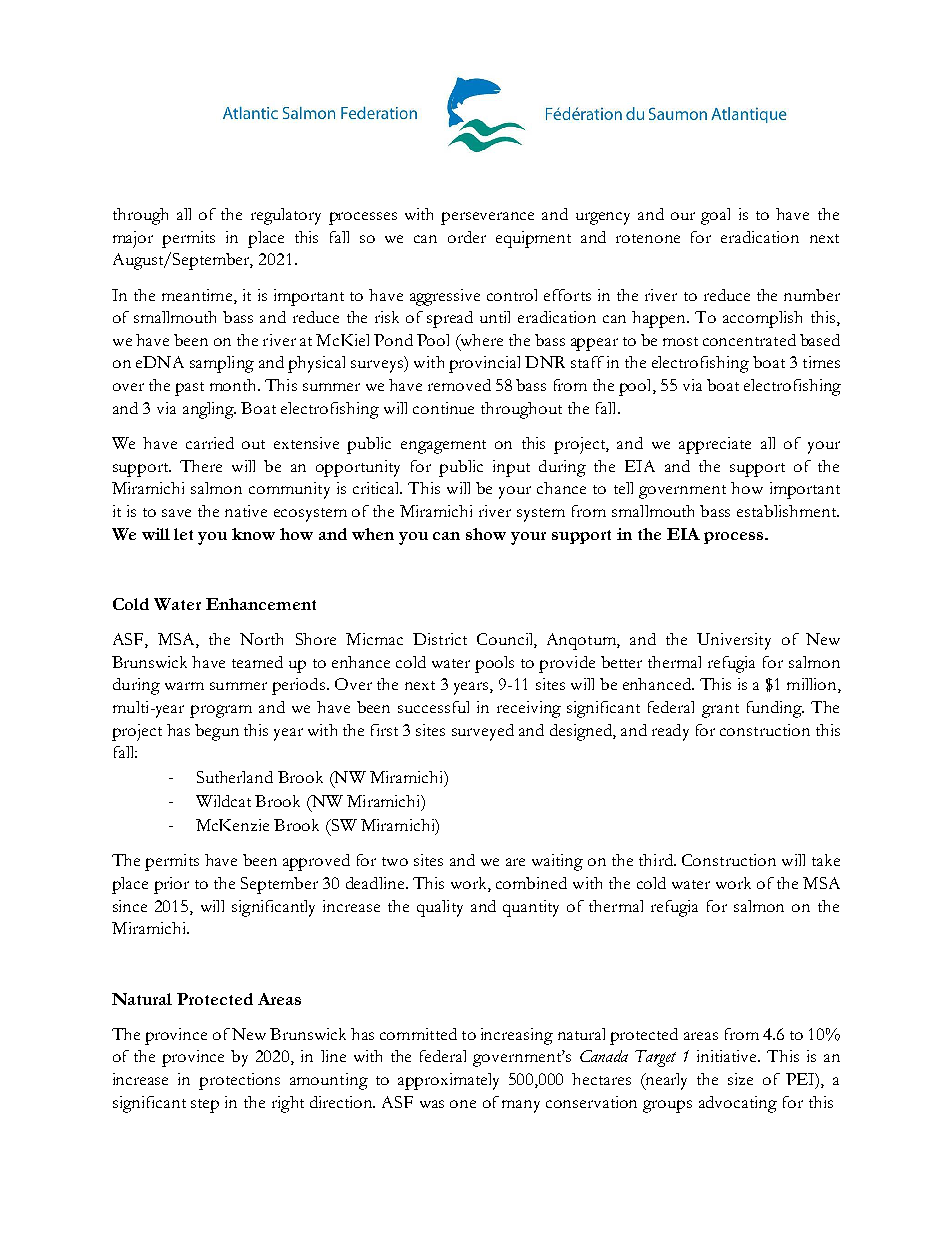 Image resolution: width=952 pixels, height=1233 pixels. What do you see at coordinates (734, 641) in the screenshot?
I see `University` at bounding box center [734, 641].
